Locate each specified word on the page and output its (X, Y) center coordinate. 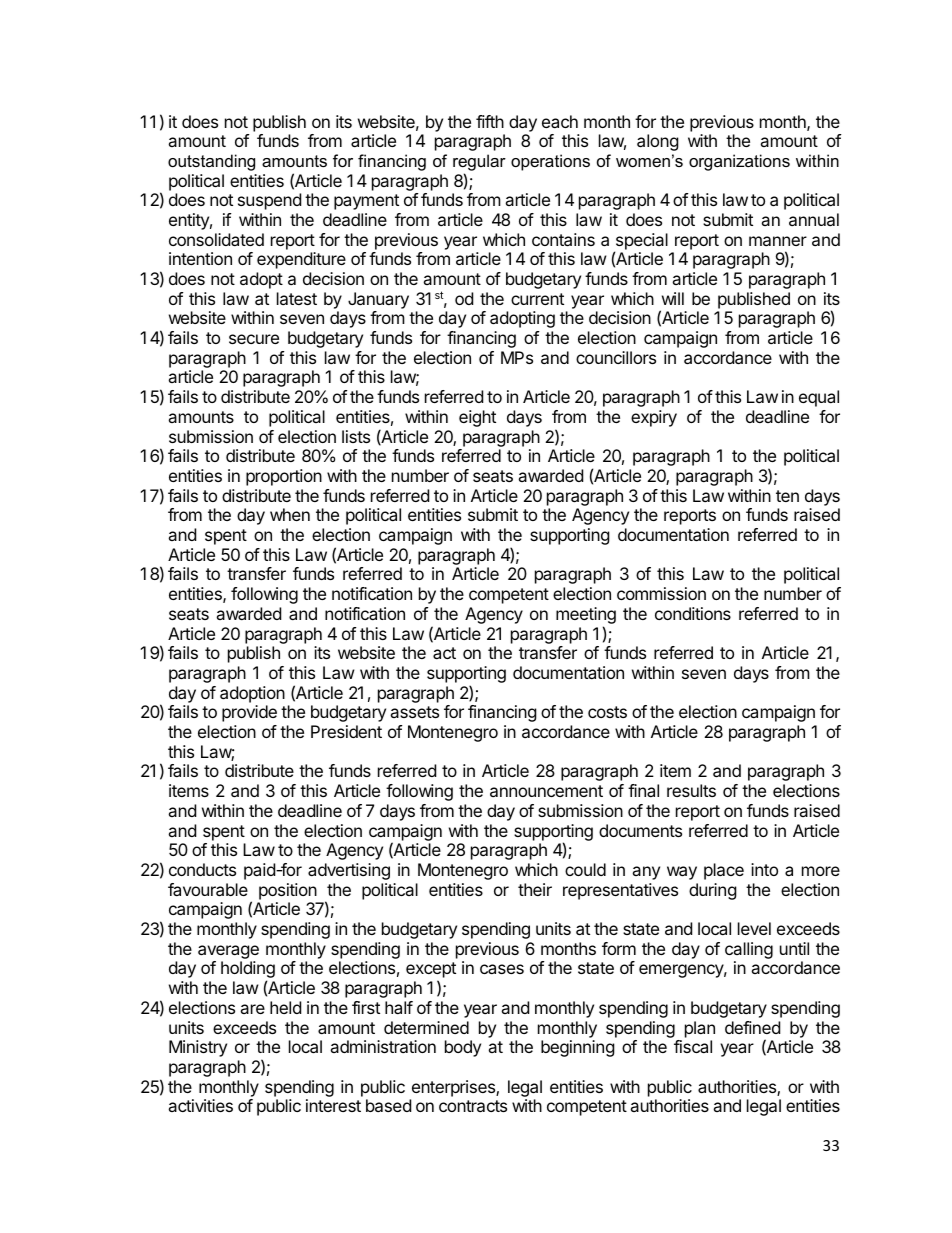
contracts (473, 1106)
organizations (739, 162)
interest (333, 1105)
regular (479, 162)
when (290, 514)
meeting (586, 617)
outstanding (211, 162)
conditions (693, 613)
